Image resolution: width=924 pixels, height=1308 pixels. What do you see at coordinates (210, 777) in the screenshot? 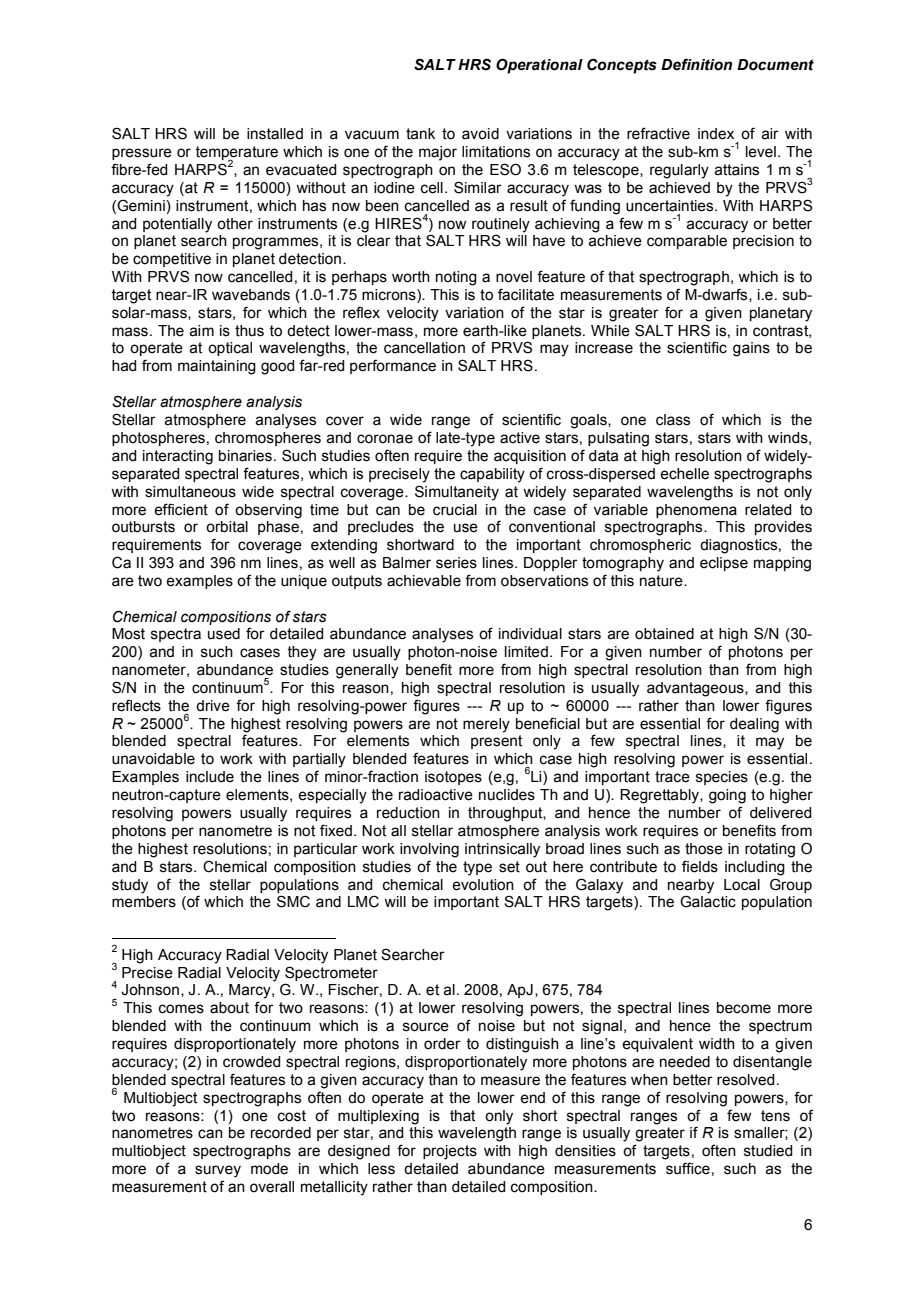
I see `include` at bounding box center [210, 777].
